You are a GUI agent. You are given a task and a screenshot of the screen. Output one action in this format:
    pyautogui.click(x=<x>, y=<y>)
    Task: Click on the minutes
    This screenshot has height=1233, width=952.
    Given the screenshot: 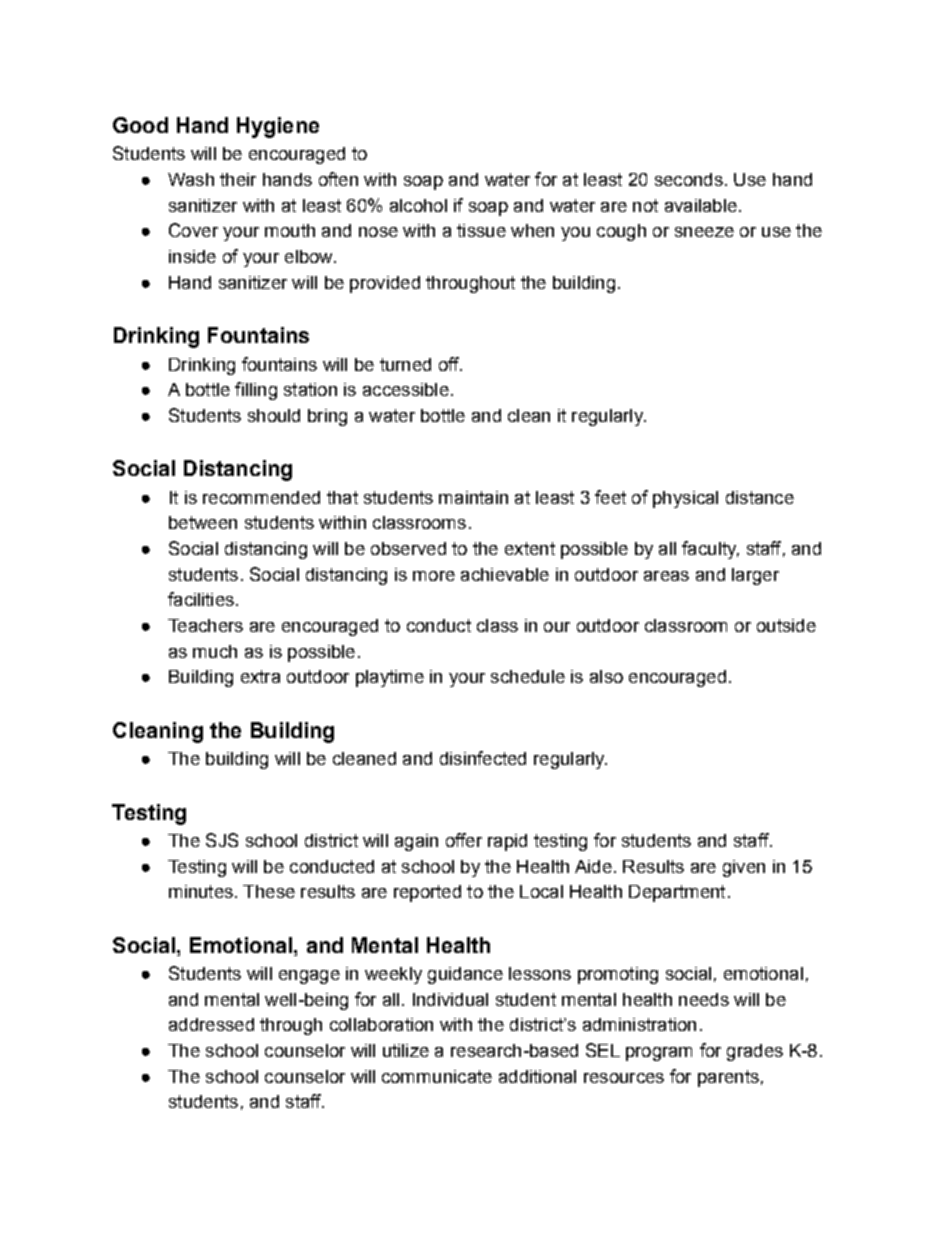 What is the action you would take?
    pyautogui.click(x=201, y=891)
